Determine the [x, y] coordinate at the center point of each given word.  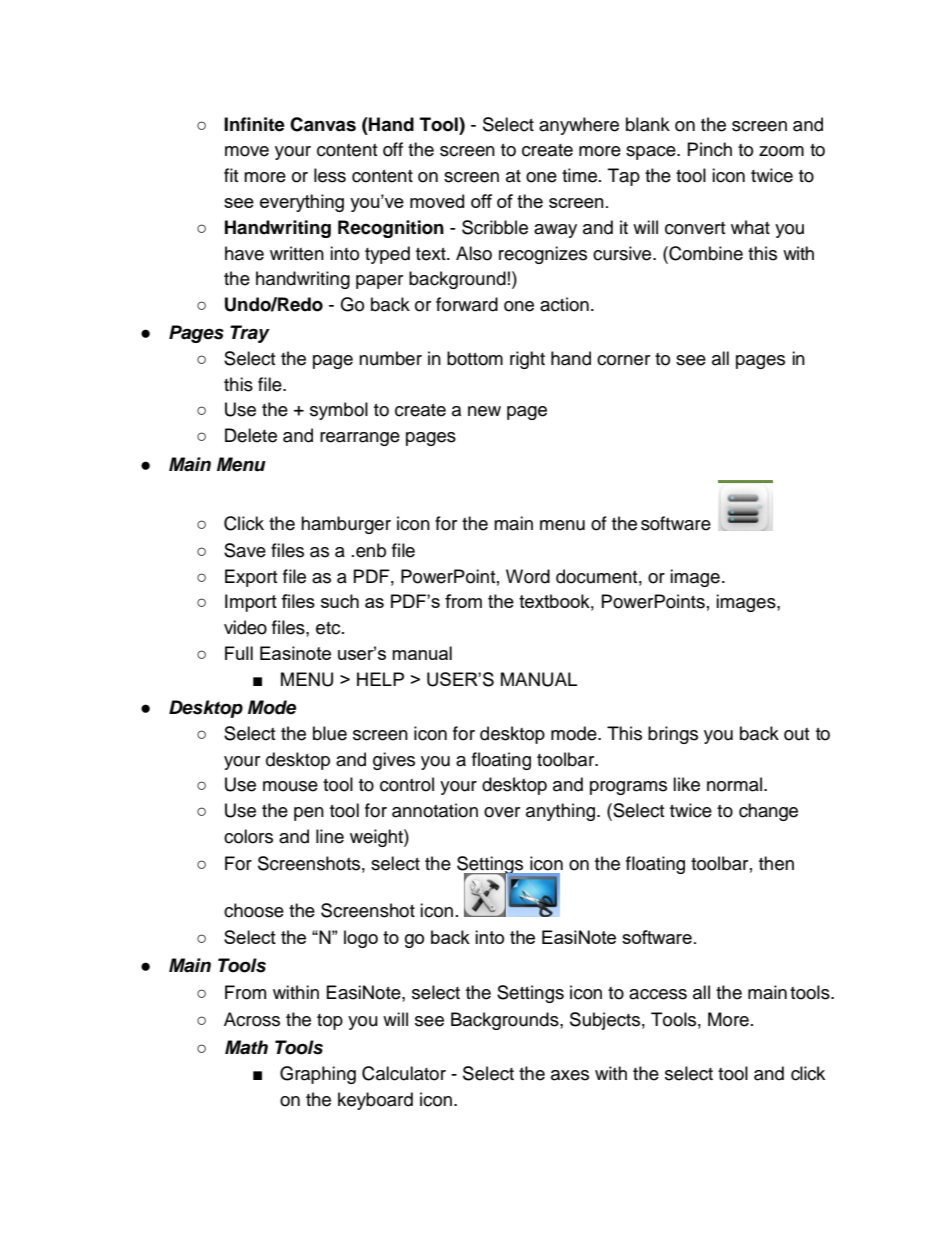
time [579, 175]
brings [673, 735]
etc [329, 628]
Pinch [710, 149]
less [330, 175]
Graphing [318, 1075]
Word [528, 576]
